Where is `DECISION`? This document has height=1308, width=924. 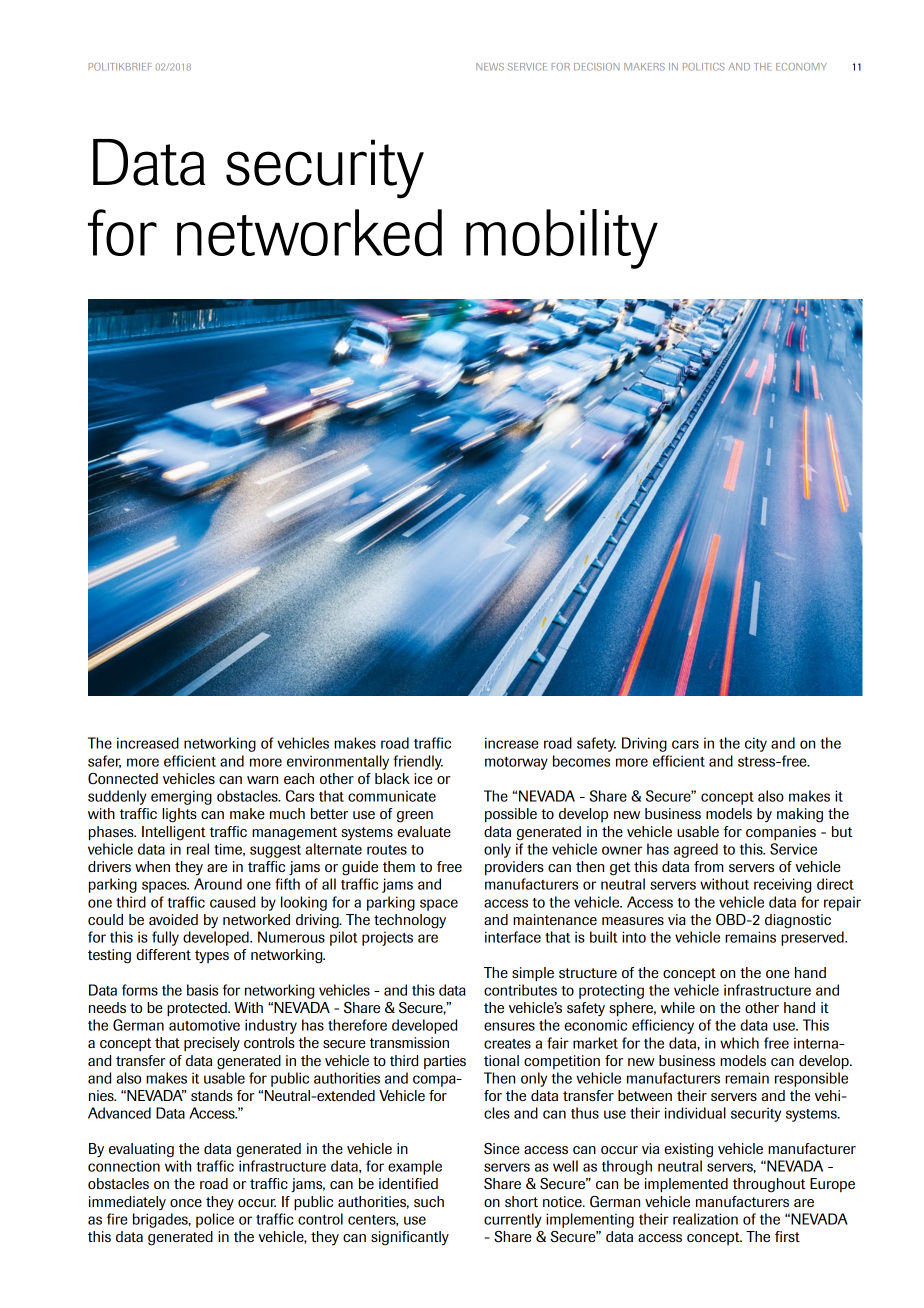
DECISION is located at coordinates (597, 67).
